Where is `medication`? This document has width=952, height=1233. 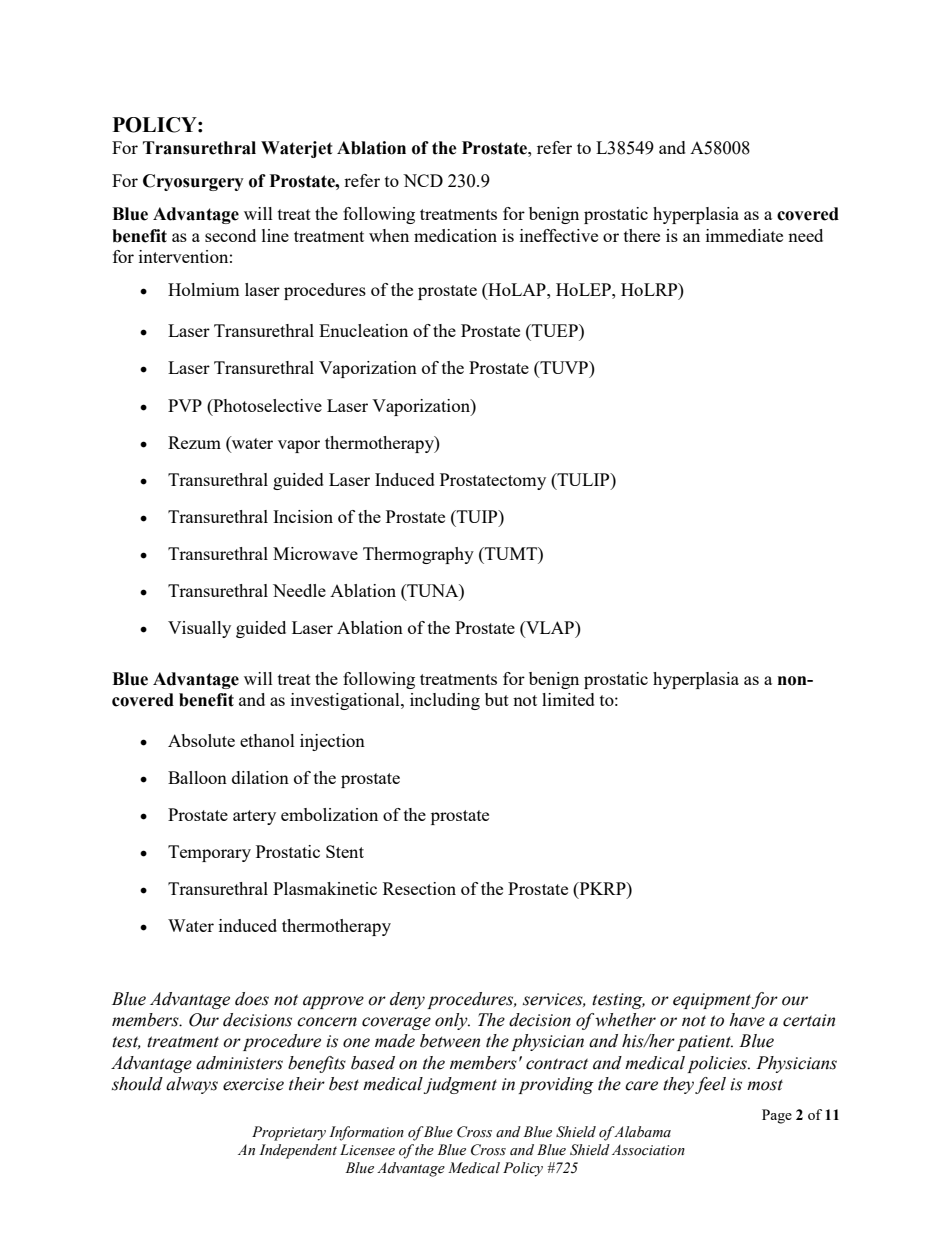 medication is located at coordinates (455, 235).
